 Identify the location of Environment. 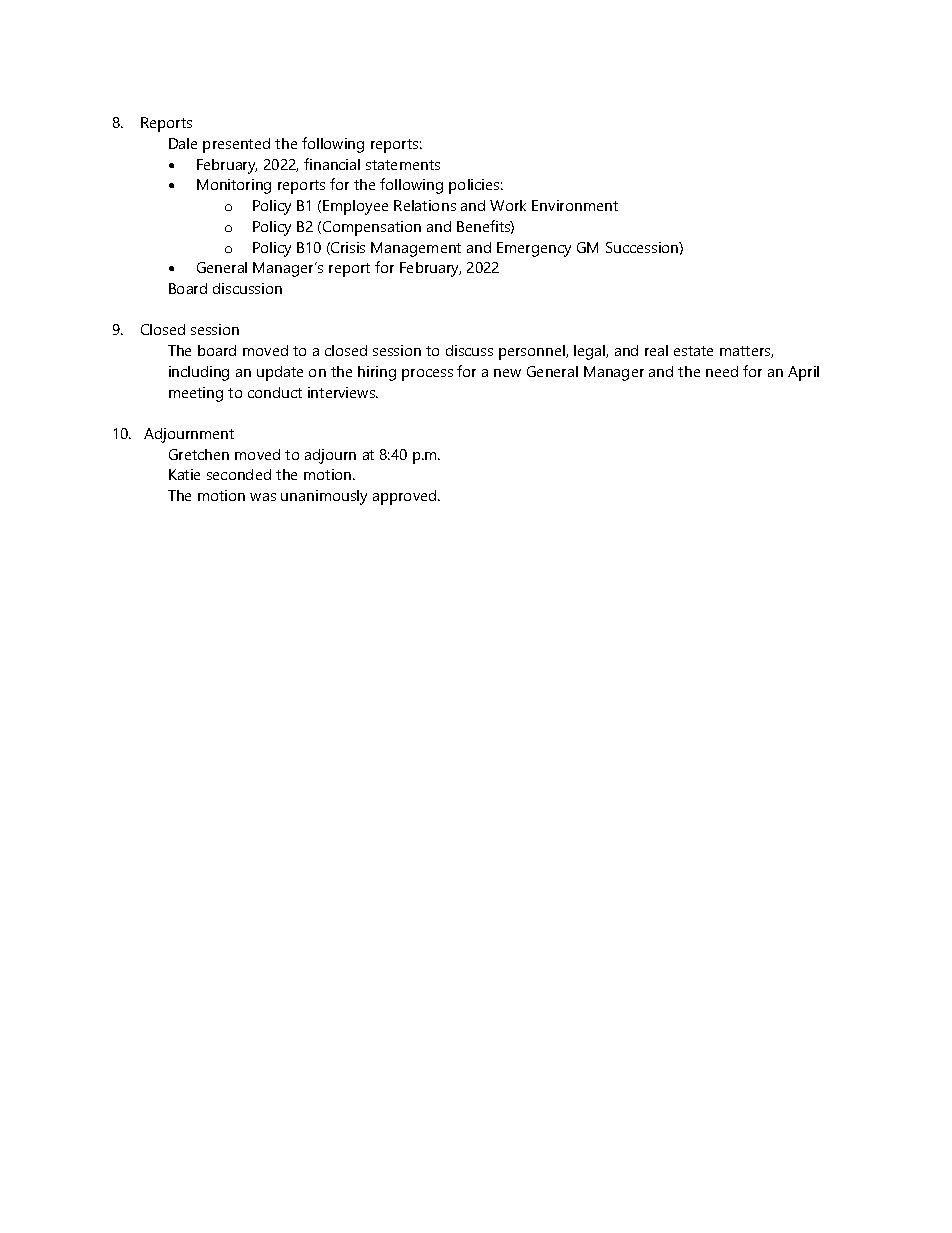
(575, 205).
